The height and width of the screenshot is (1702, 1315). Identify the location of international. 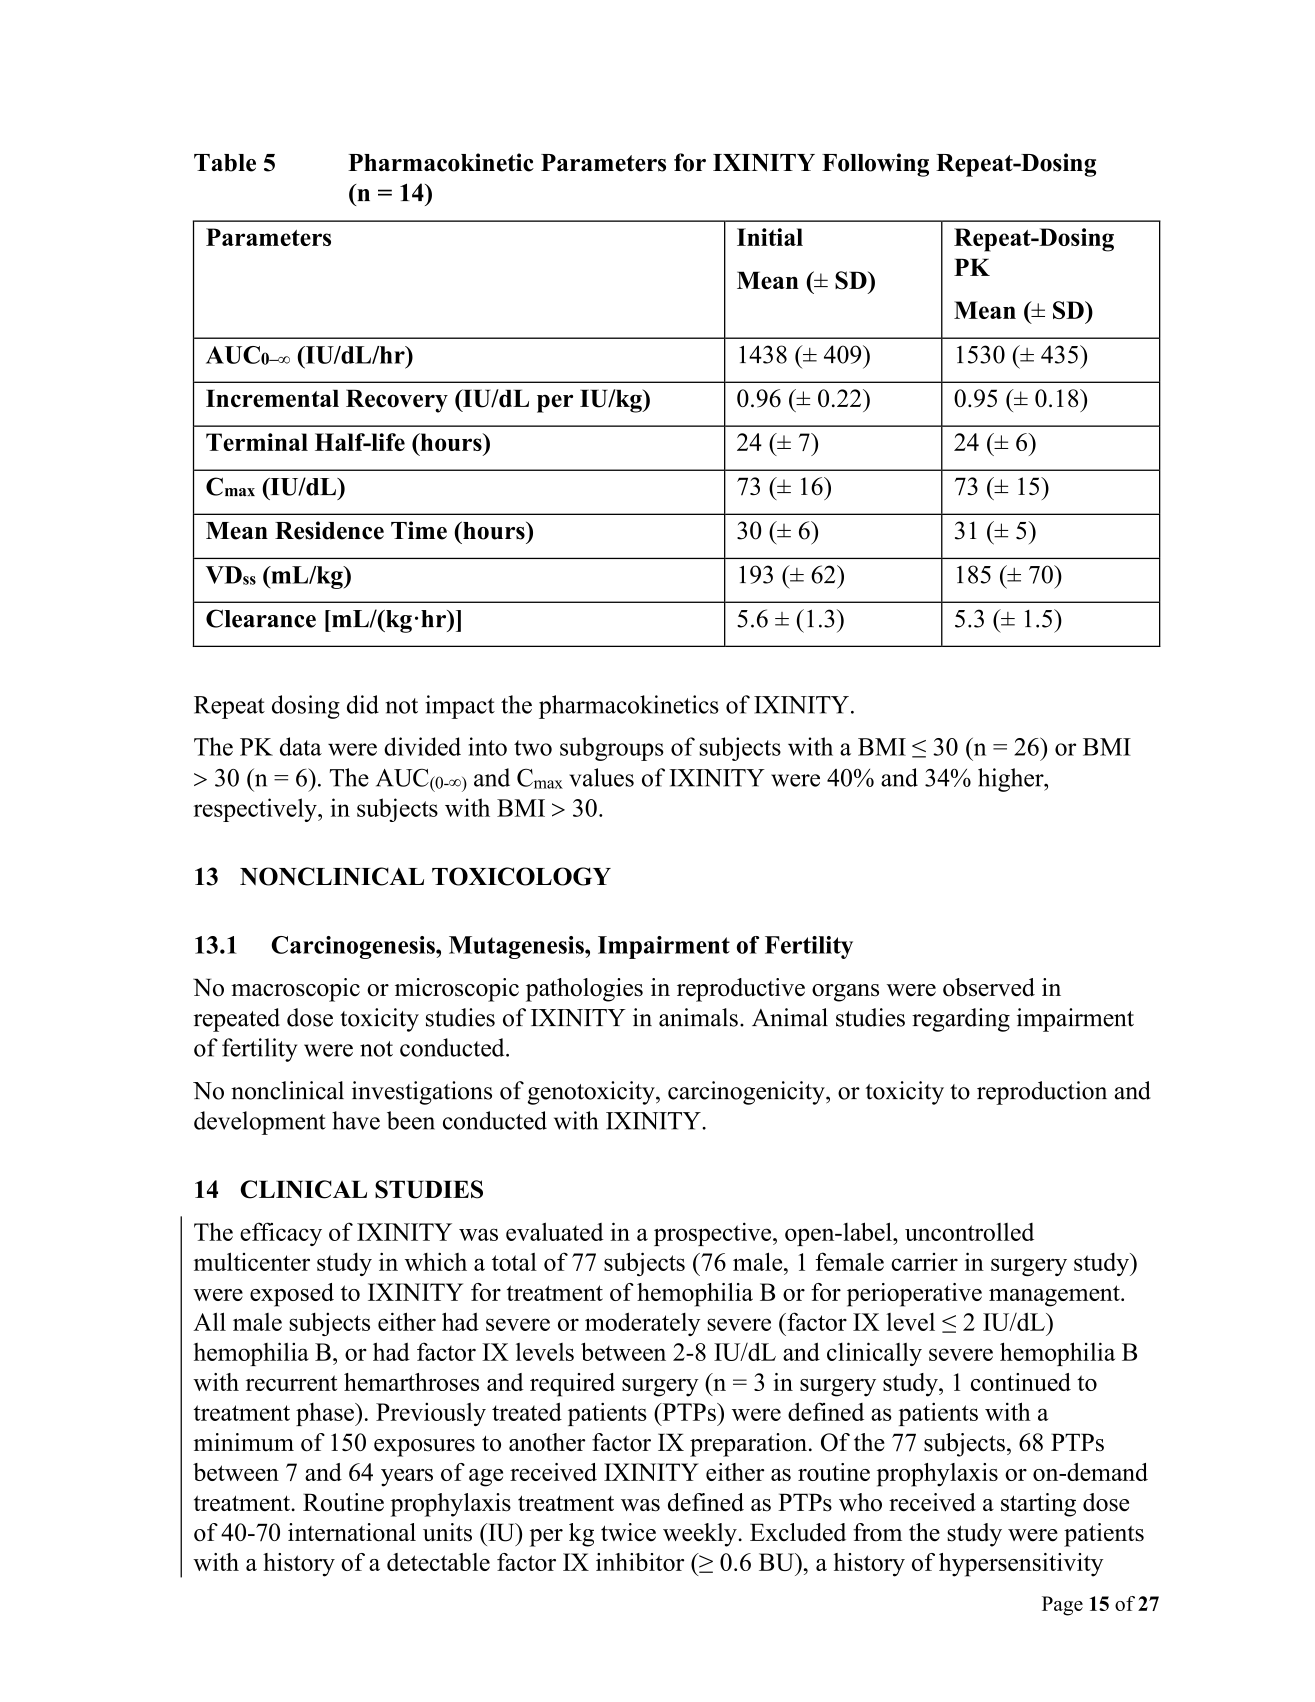
(352, 1532).
